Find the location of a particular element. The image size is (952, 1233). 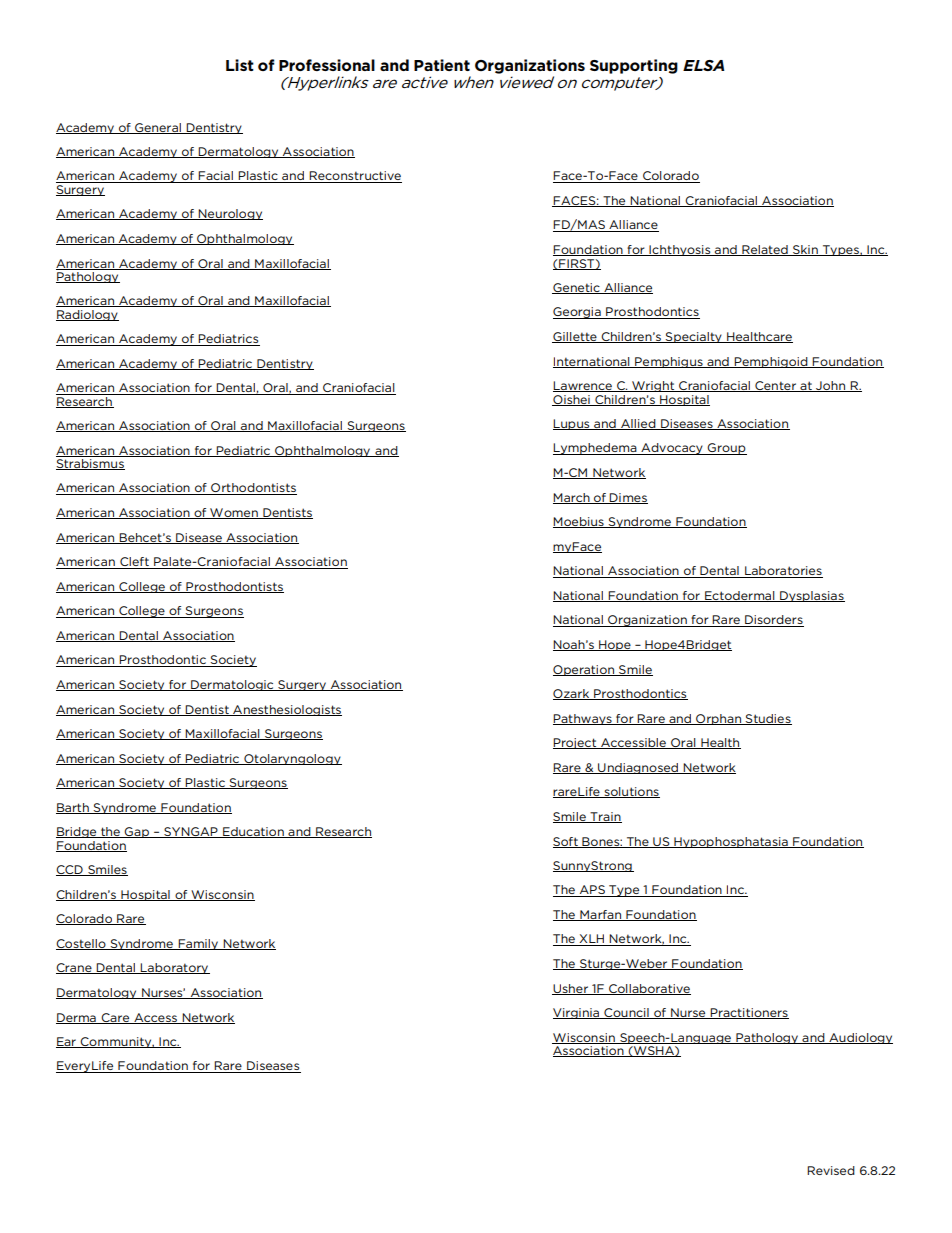

Operation is located at coordinates (585, 670).
